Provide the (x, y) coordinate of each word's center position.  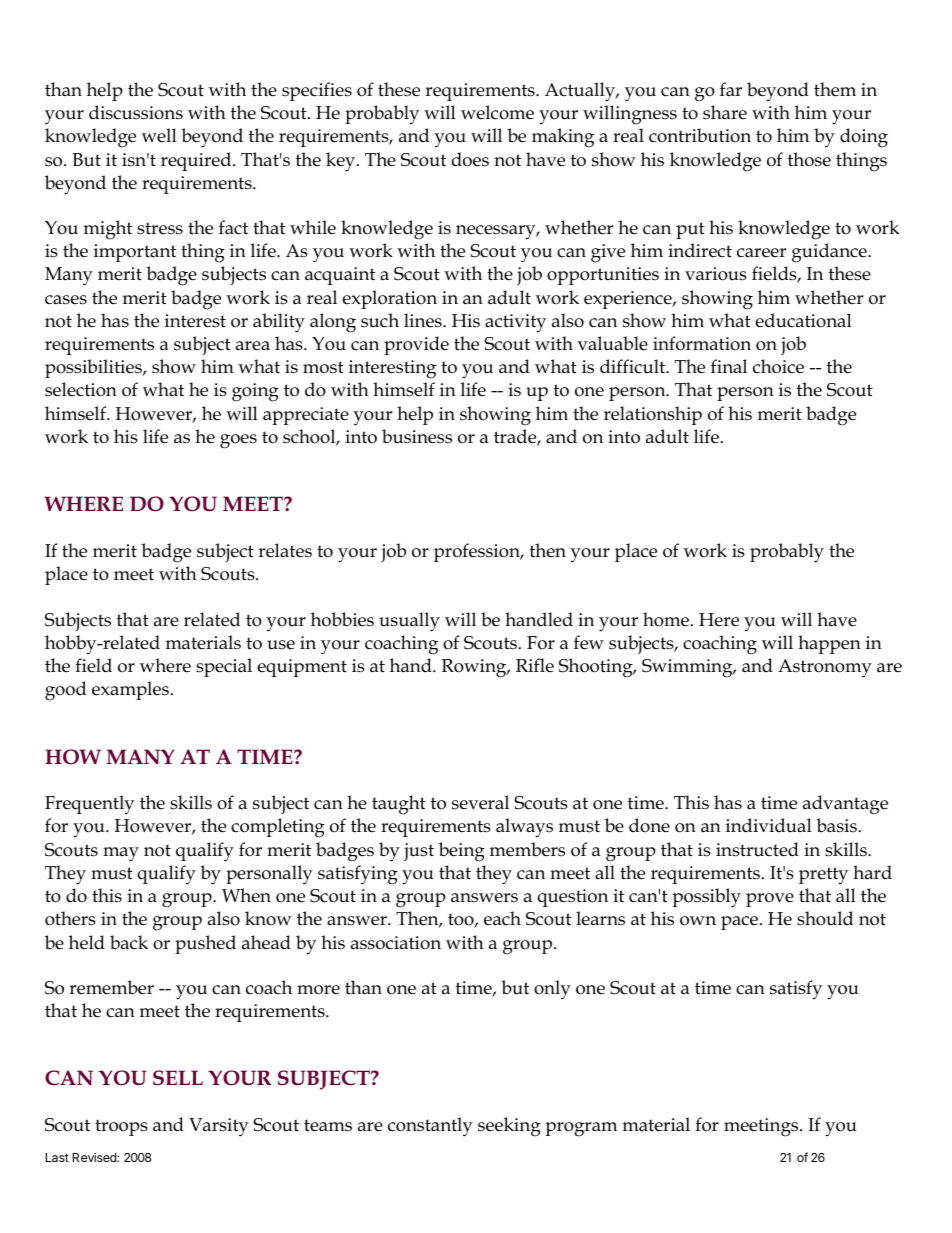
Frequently (89, 805)
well (159, 135)
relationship (653, 415)
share (725, 112)
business (417, 436)
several (480, 802)
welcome (497, 112)
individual (769, 825)
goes (238, 441)
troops (121, 1127)
